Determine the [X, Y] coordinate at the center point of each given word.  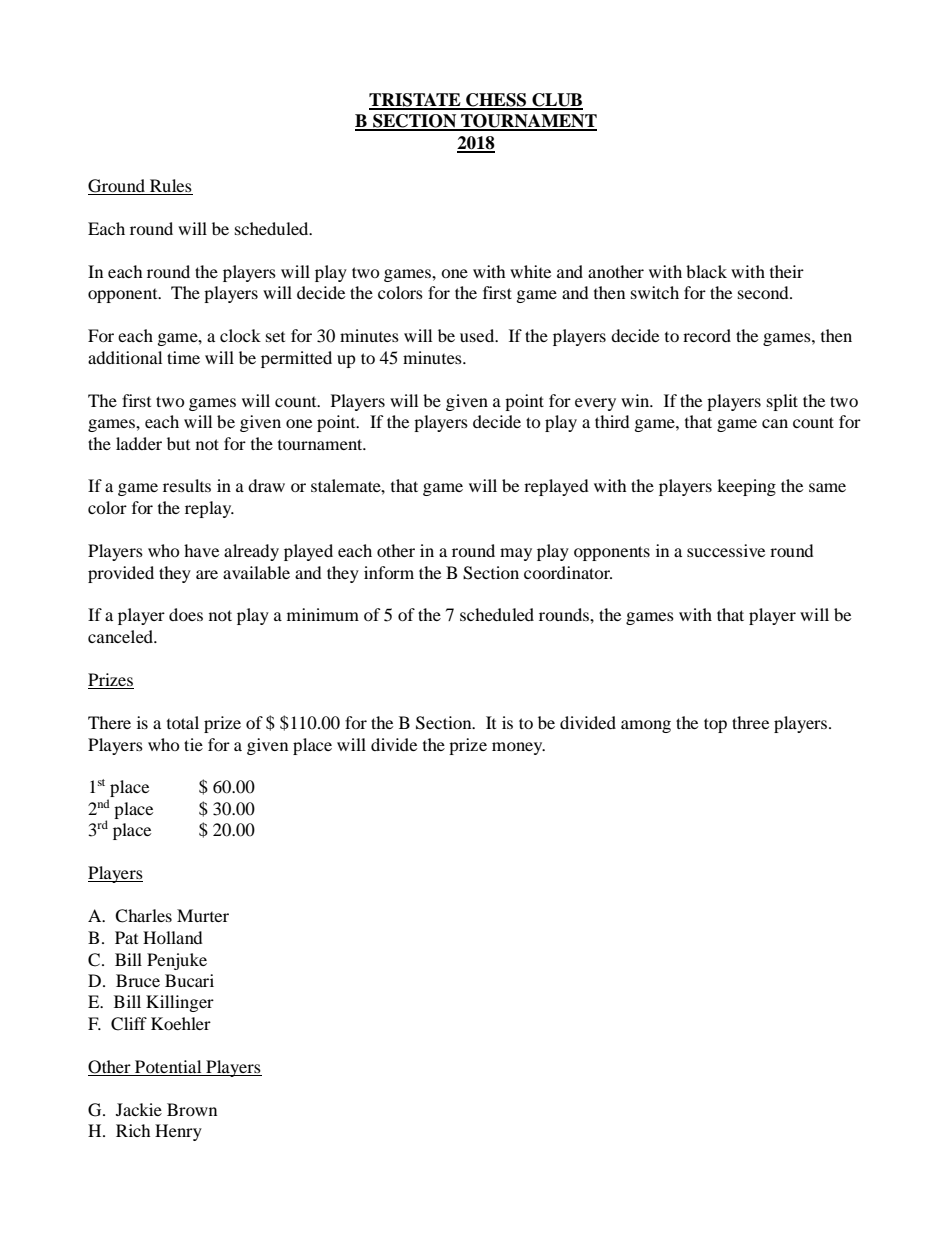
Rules [170, 187]
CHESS [496, 101]
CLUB [556, 101]
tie [193, 744]
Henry [178, 1132]
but [178, 443]
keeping [746, 487]
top [715, 725]
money [518, 748]
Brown [192, 1109]
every [595, 404]
